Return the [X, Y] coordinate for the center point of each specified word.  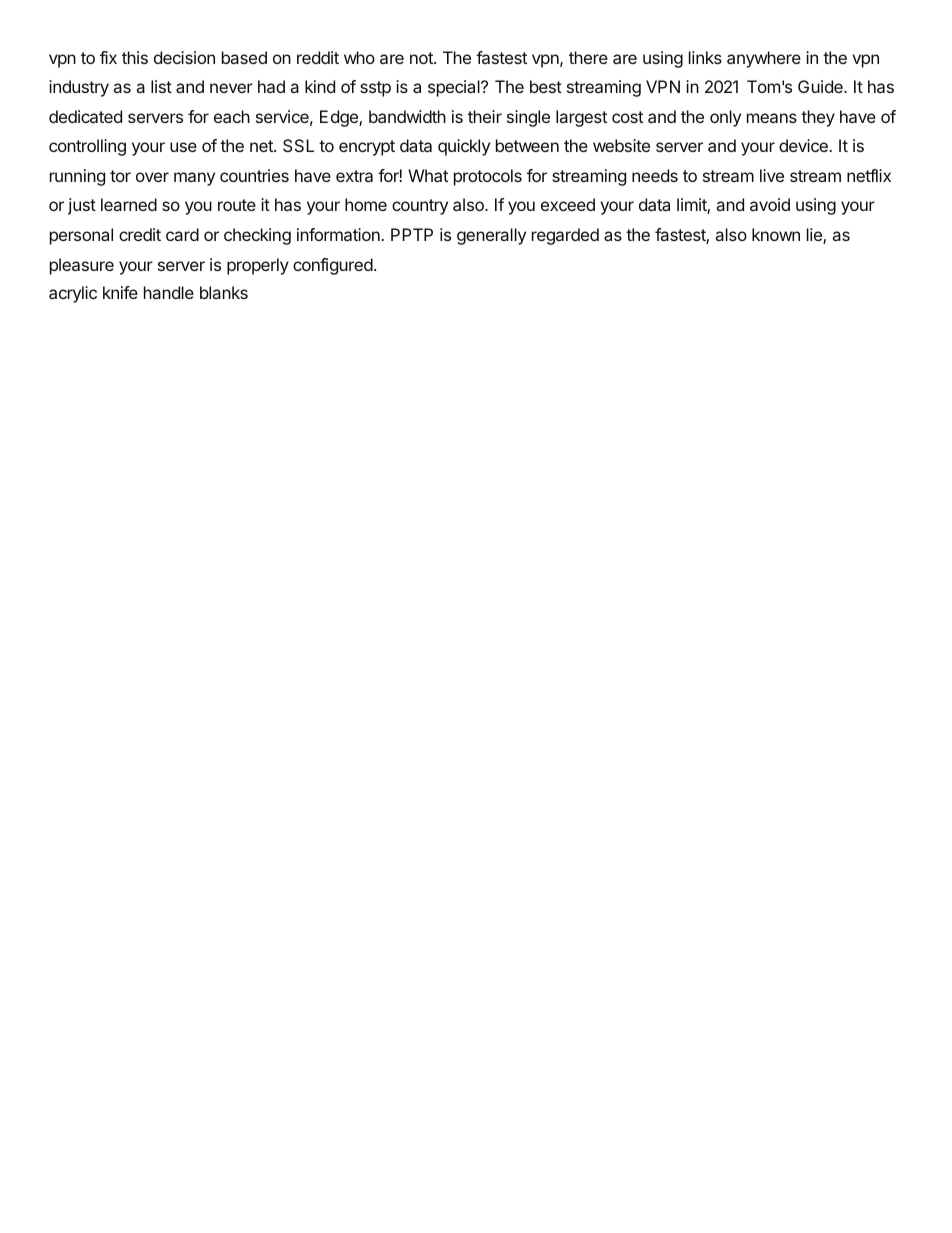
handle [169, 292]
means [772, 118]
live [772, 175]
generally [491, 236]
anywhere [764, 59]
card [182, 234]
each [232, 116]
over [152, 177]
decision [184, 57]
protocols [488, 177]
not [422, 58]
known [776, 234]
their [485, 116]
